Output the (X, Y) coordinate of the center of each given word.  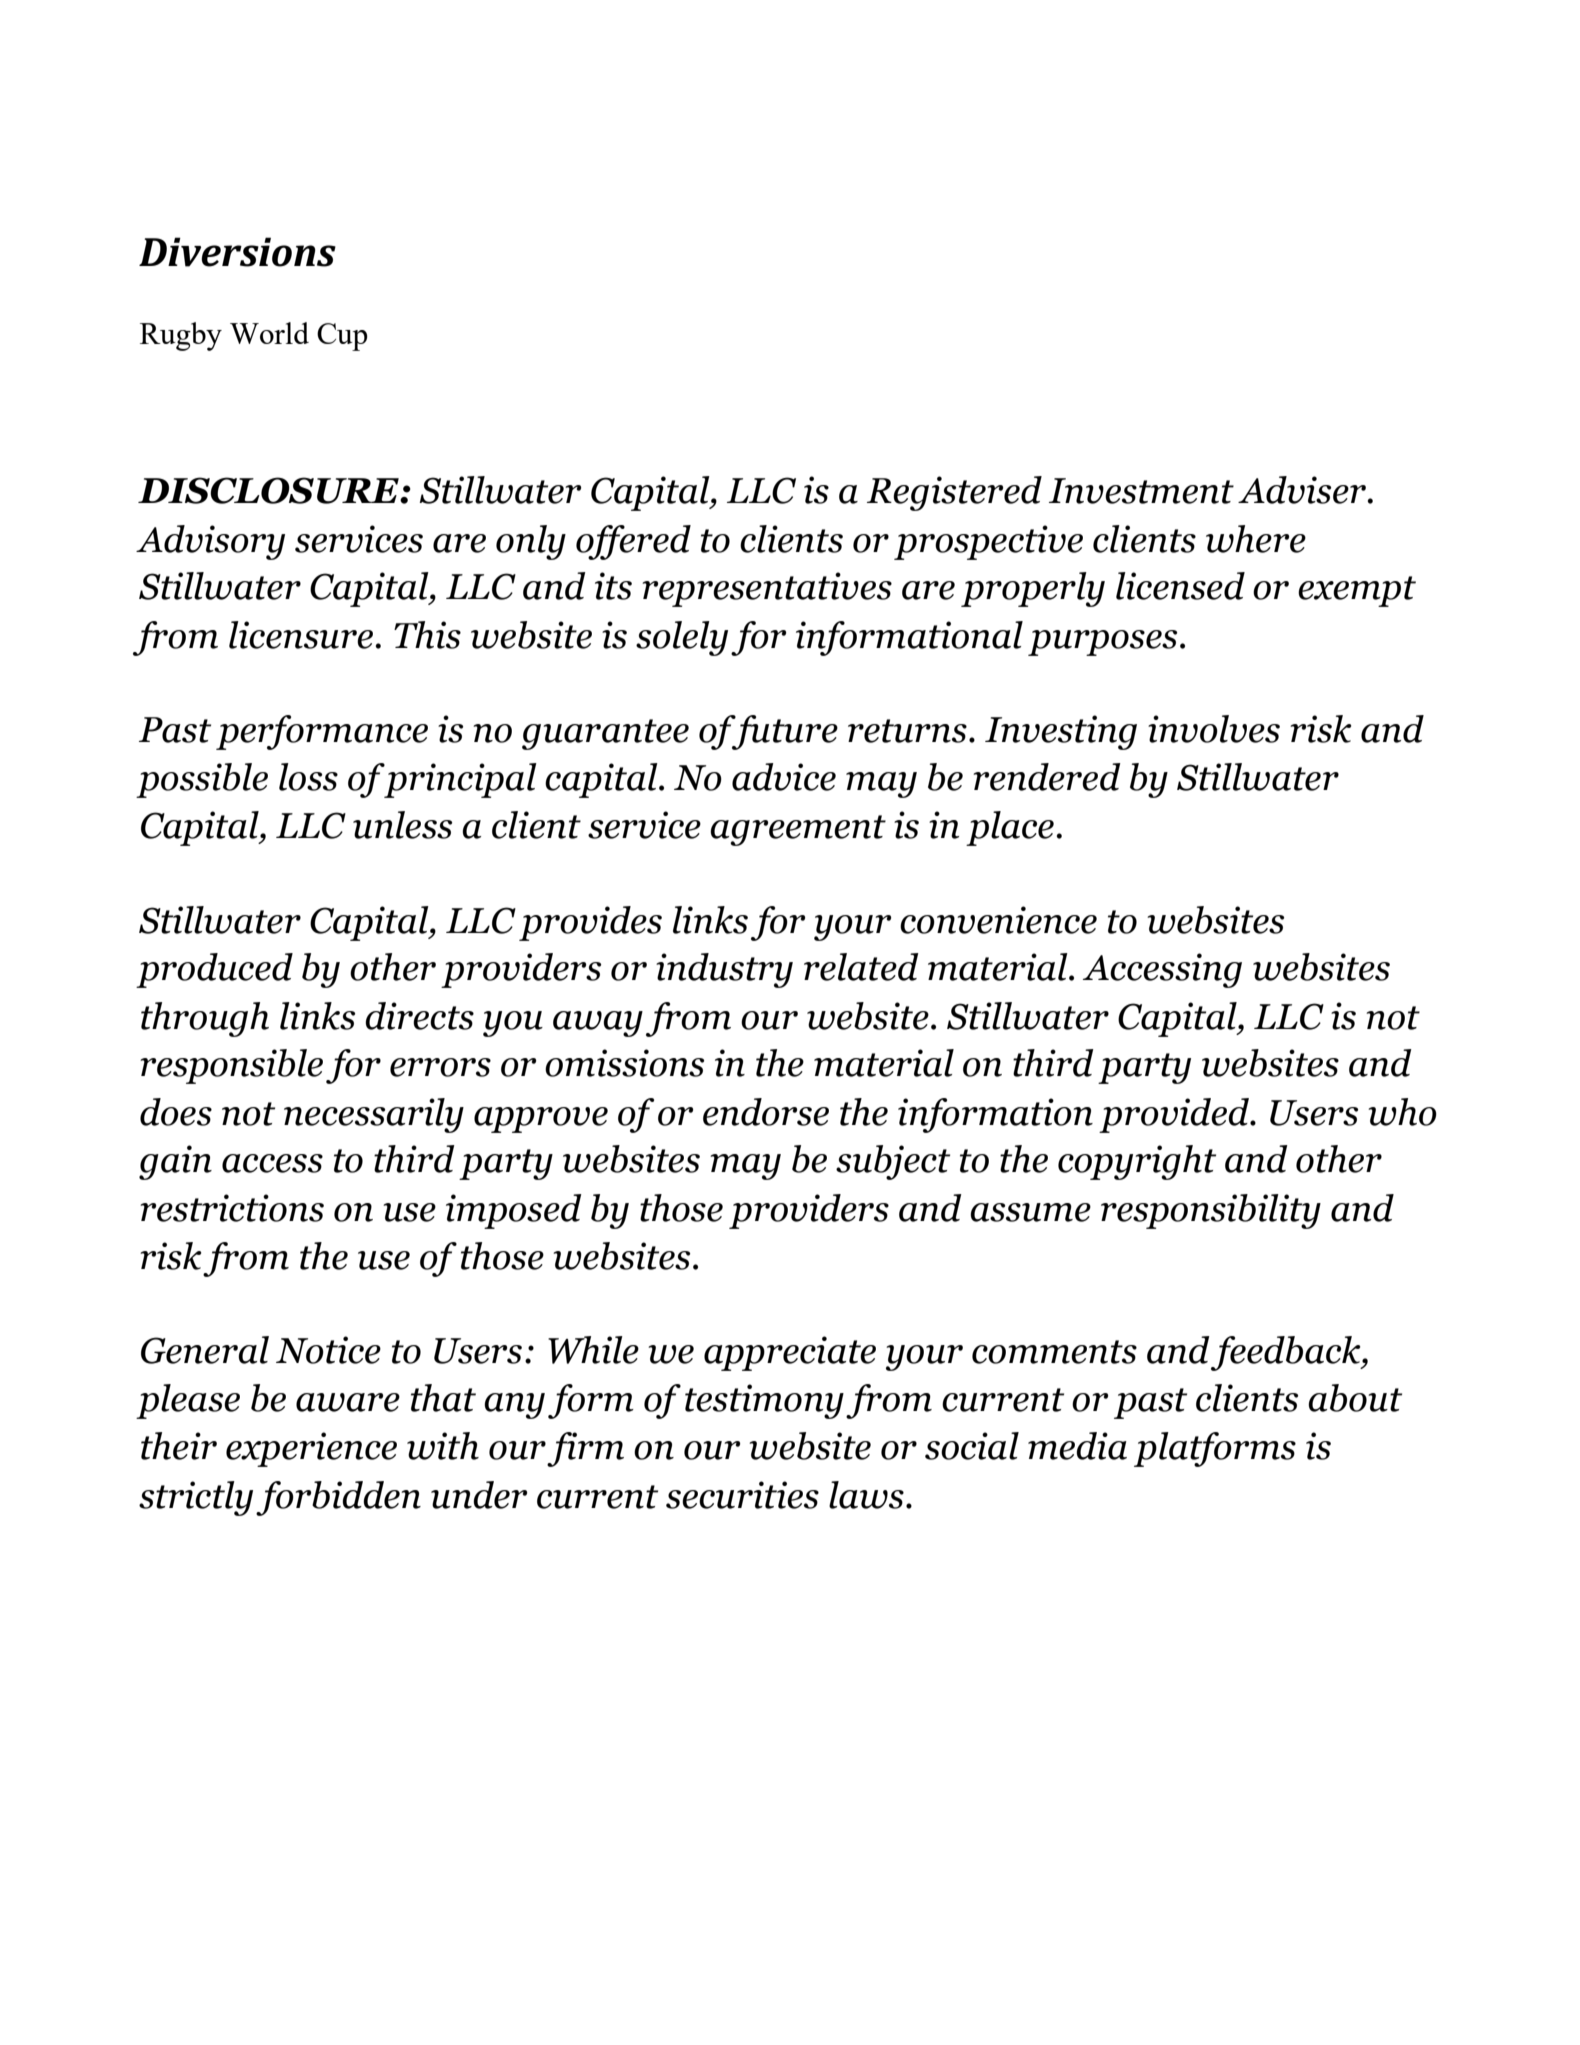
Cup (342, 337)
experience (311, 1449)
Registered (954, 493)
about (1355, 1398)
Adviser (1302, 490)
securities (742, 1495)
